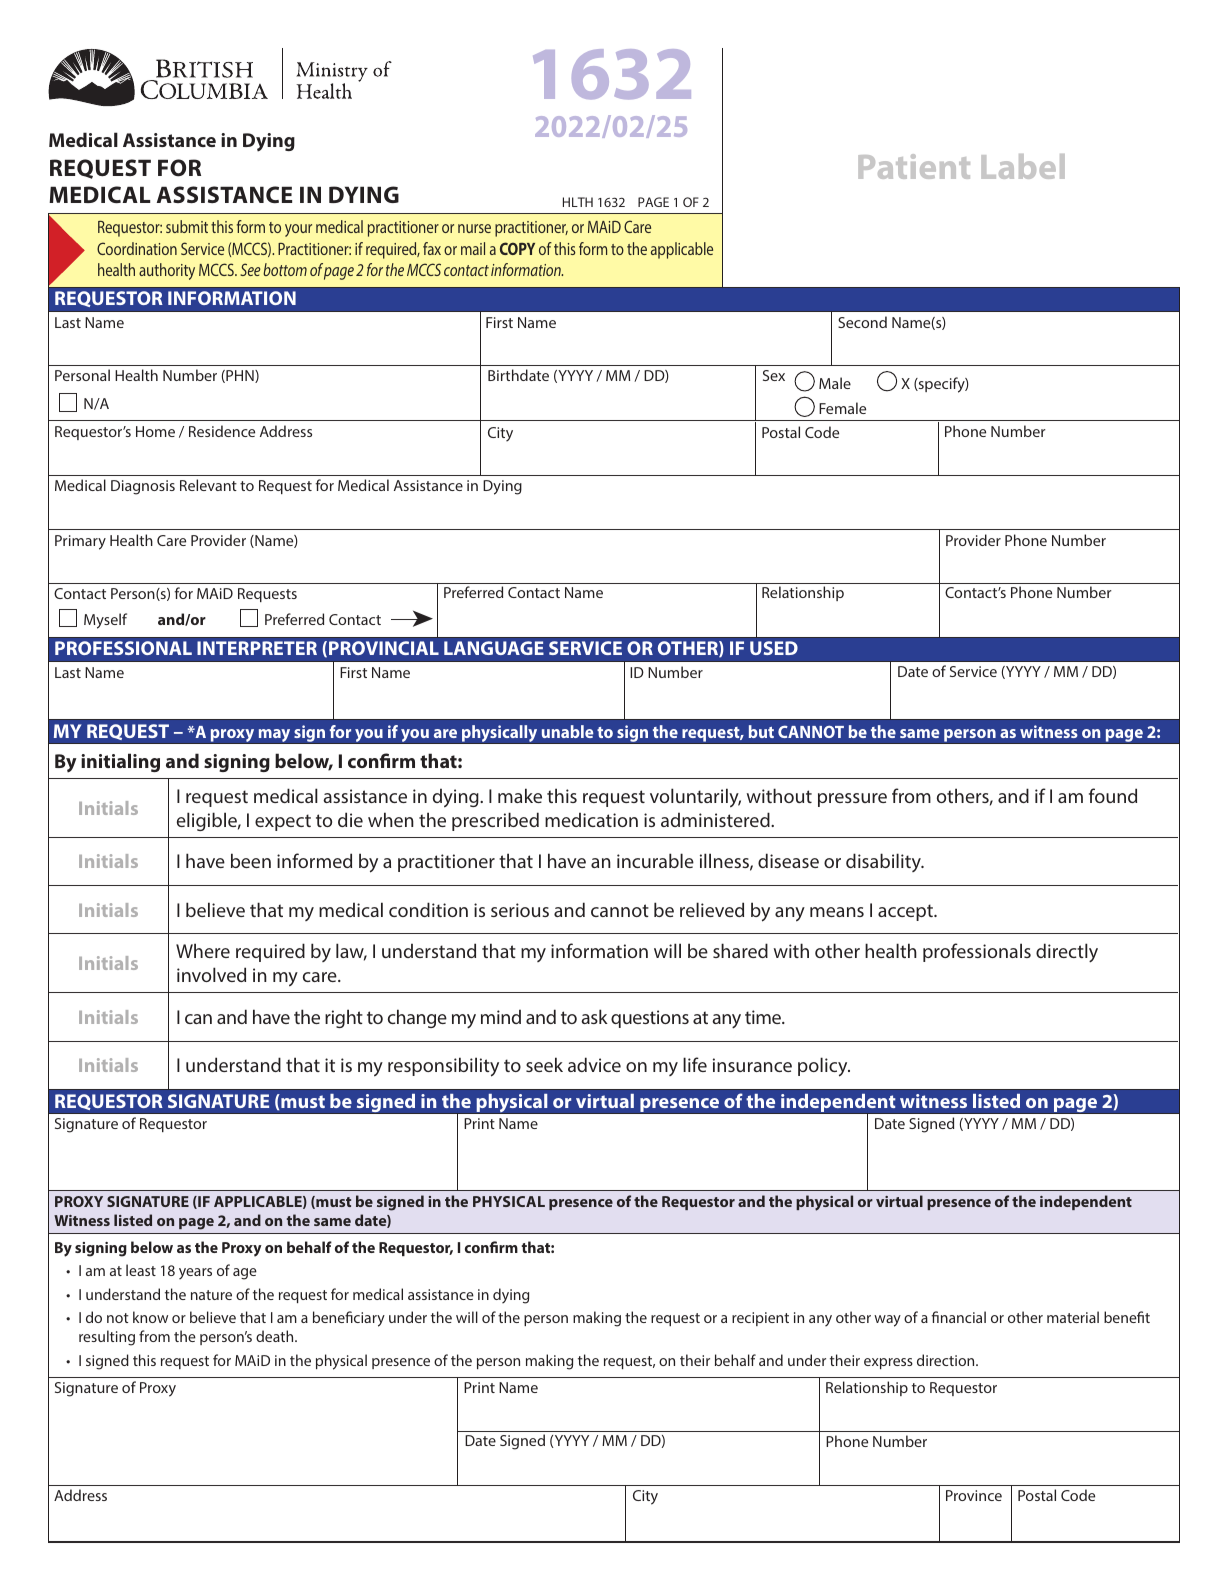 The width and height of the image is (1228, 1590). Describe the element at coordinates (208, 485) in the image. I see `Relevant` at that location.
